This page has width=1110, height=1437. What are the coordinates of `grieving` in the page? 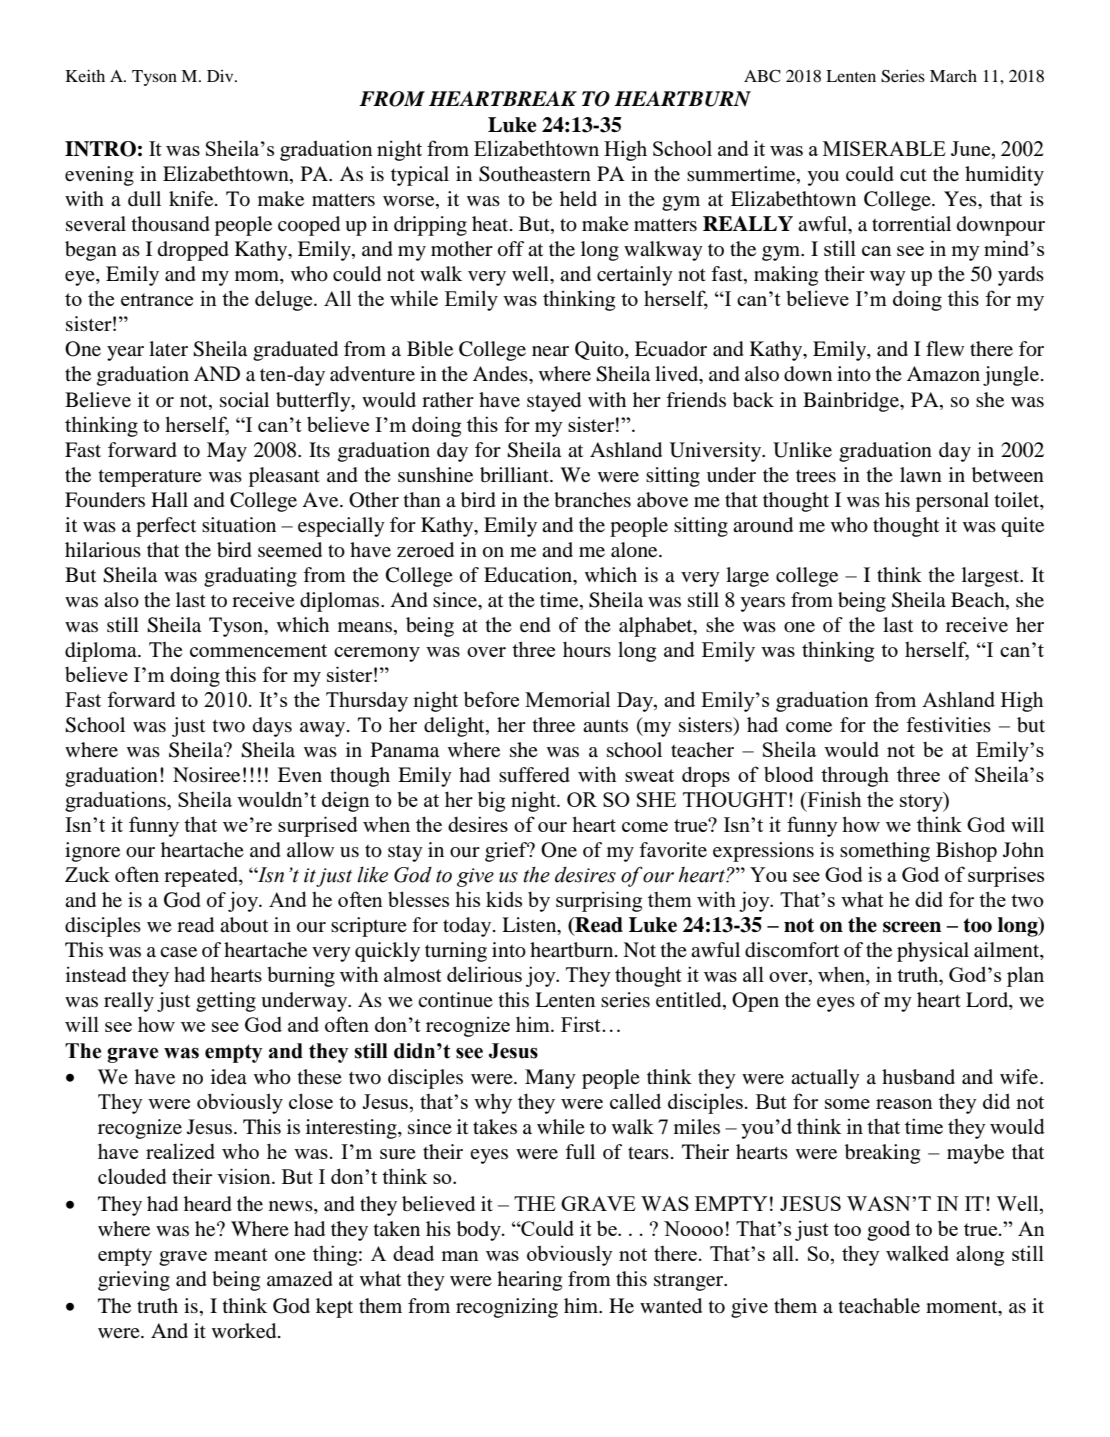 It's located at (134, 1281).
